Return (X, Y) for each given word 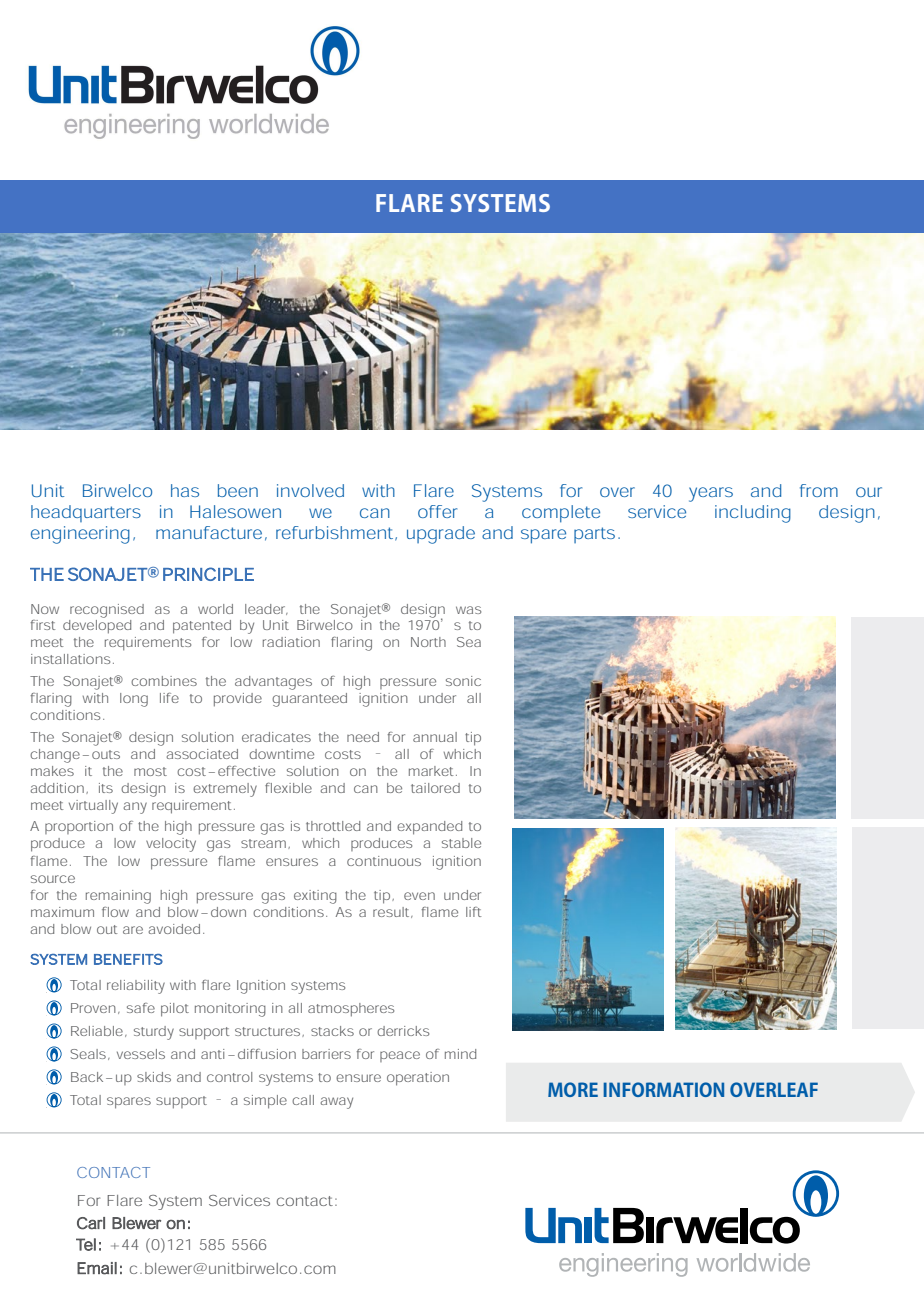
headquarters (86, 513)
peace (400, 1056)
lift (473, 912)
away (336, 1103)
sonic (463, 681)
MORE (573, 1089)
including (753, 514)
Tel (86, 1244)
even (419, 896)
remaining (118, 897)
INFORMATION (663, 1089)
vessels (141, 1054)
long (134, 700)
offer (437, 511)
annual (435, 737)
